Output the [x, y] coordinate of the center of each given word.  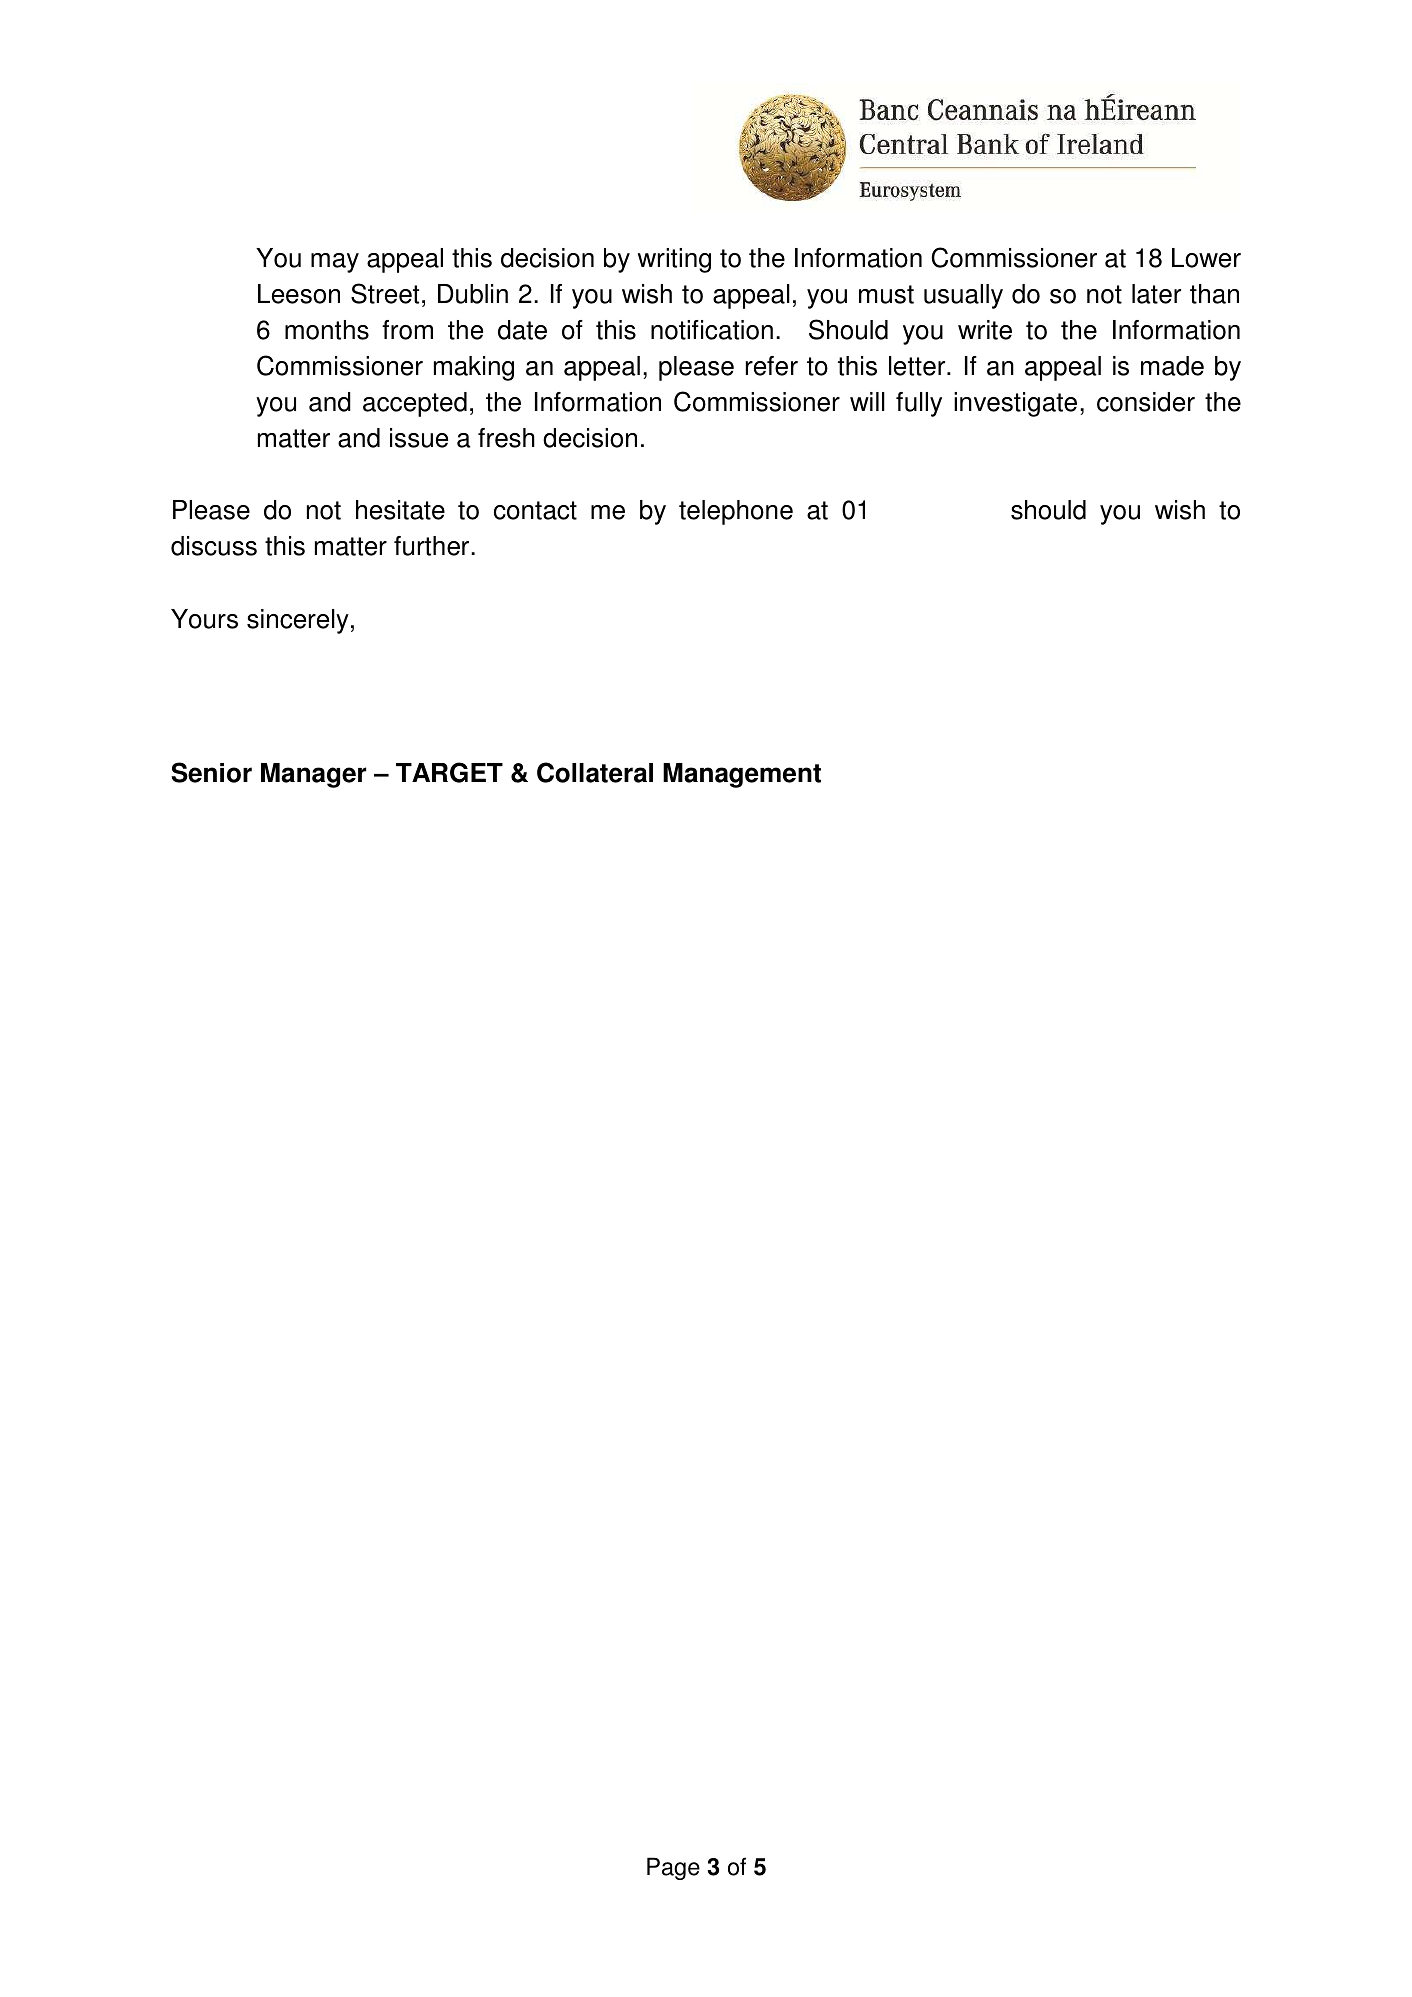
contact [535, 510]
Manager [313, 775]
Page [673, 1868]
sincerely [298, 621]
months [327, 330]
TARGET [449, 772]
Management [742, 775]
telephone [736, 512]
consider [1146, 402]
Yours [204, 619]
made [1172, 366]
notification [712, 330]
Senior [211, 772]
